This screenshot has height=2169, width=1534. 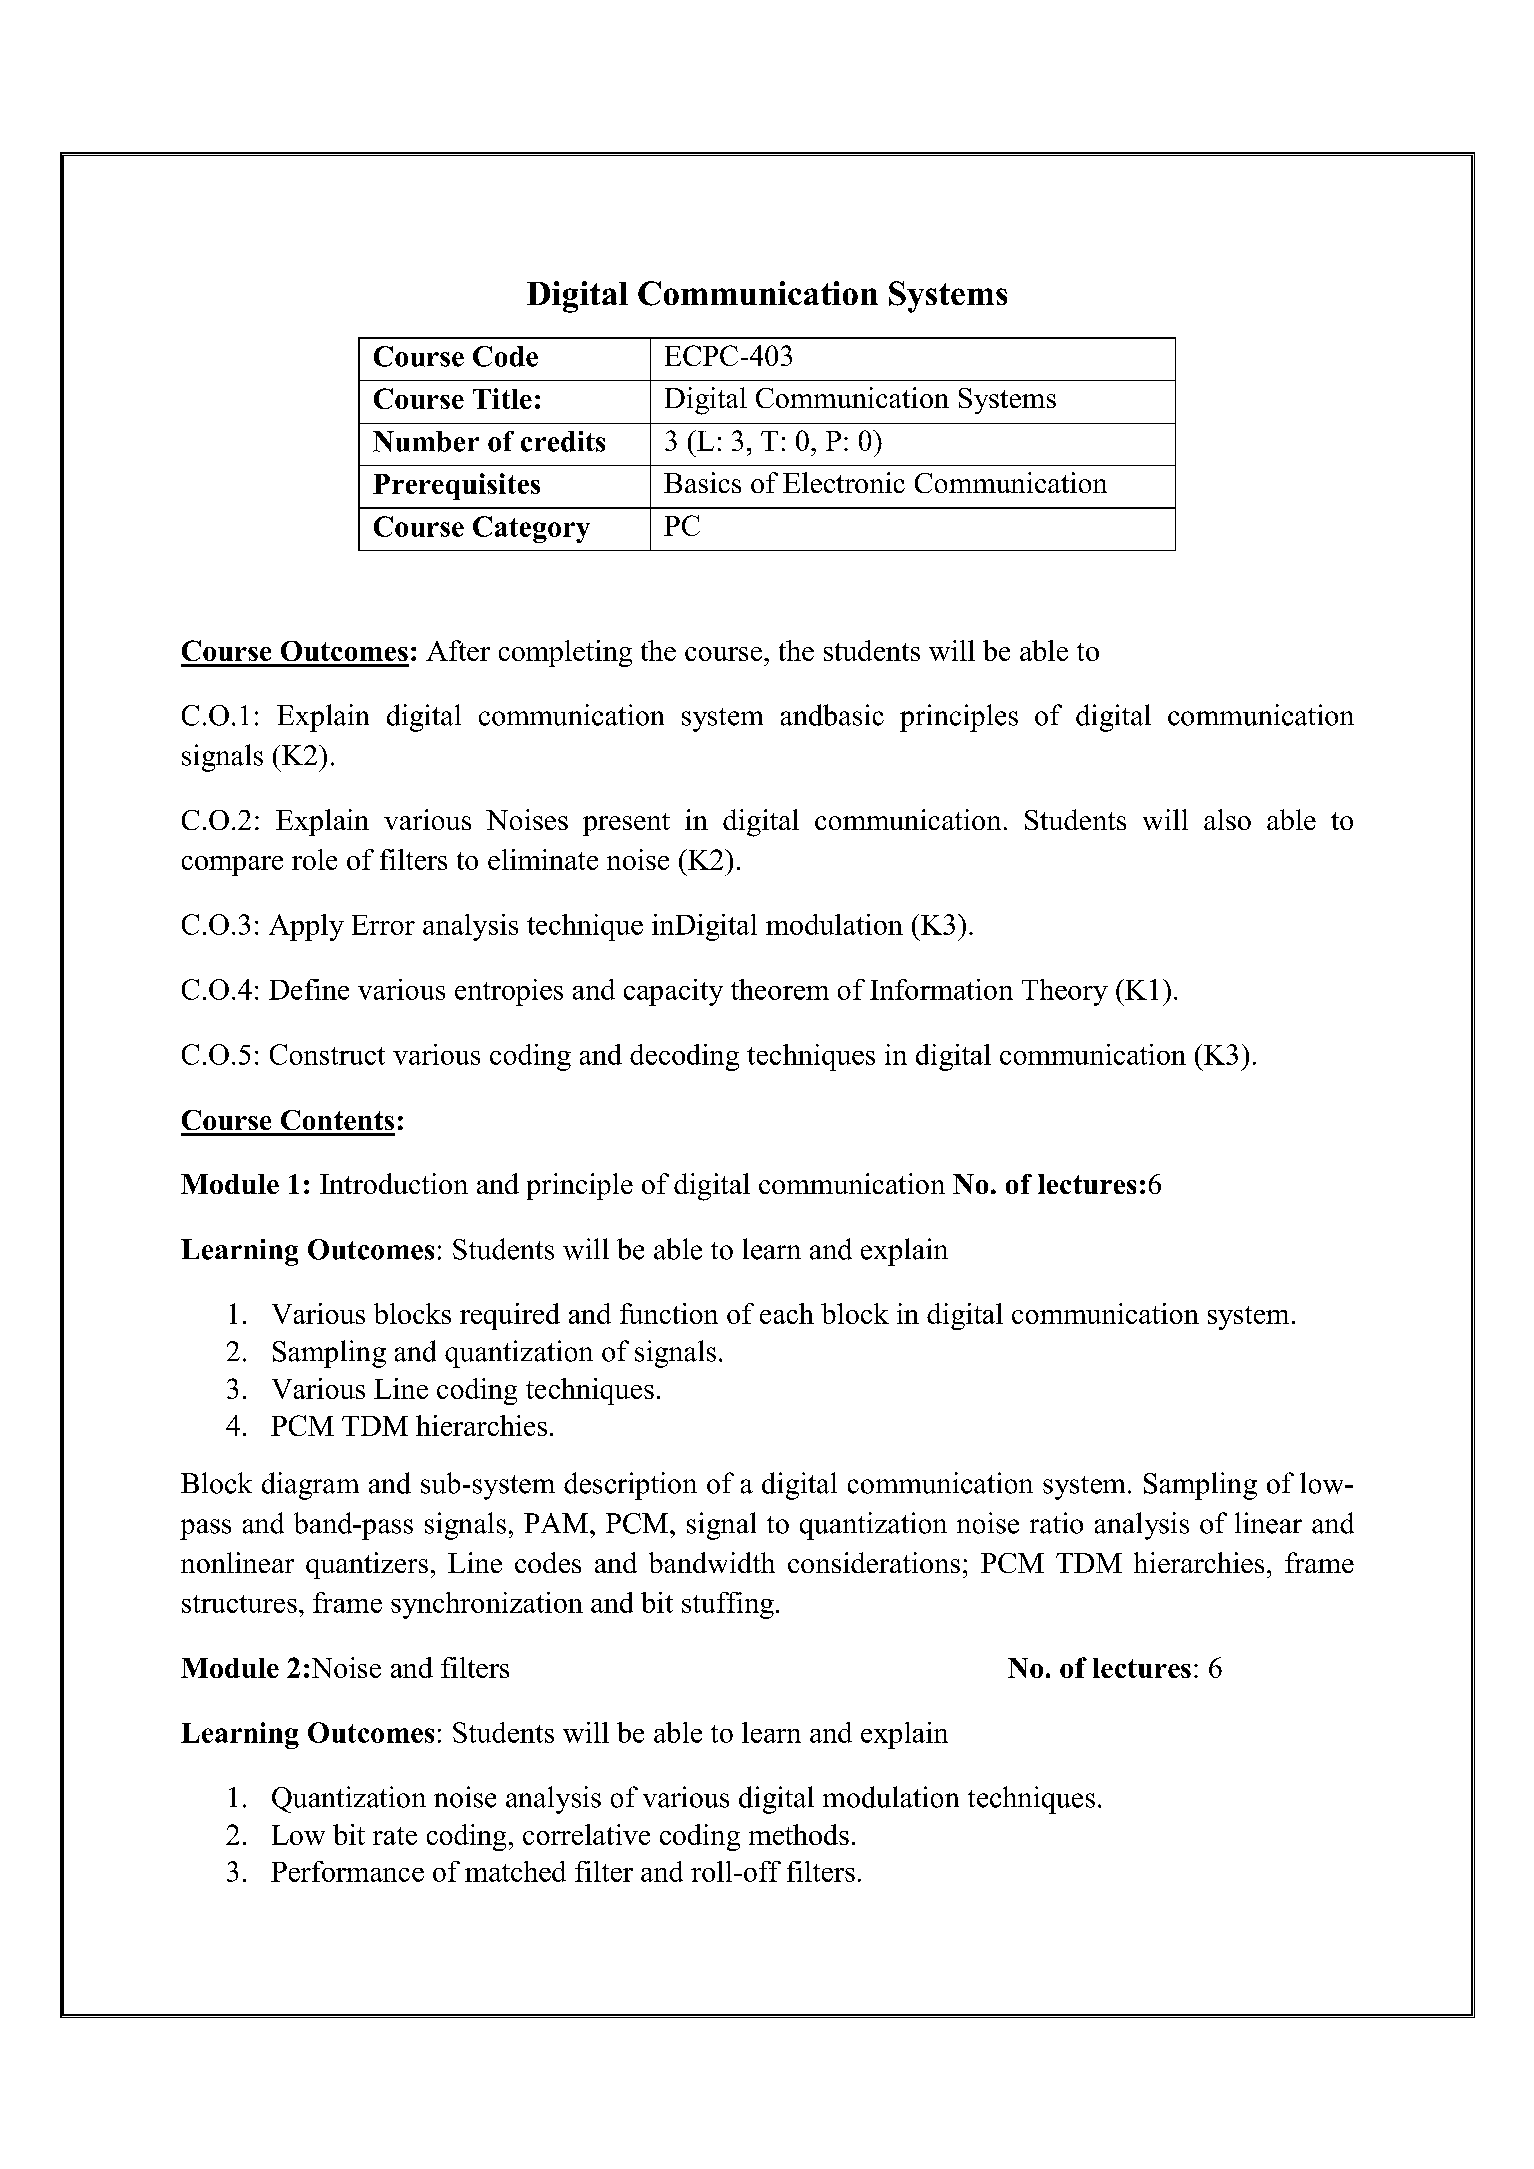 What do you see at coordinates (426, 441) in the screenshot?
I see `Number` at bounding box center [426, 441].
